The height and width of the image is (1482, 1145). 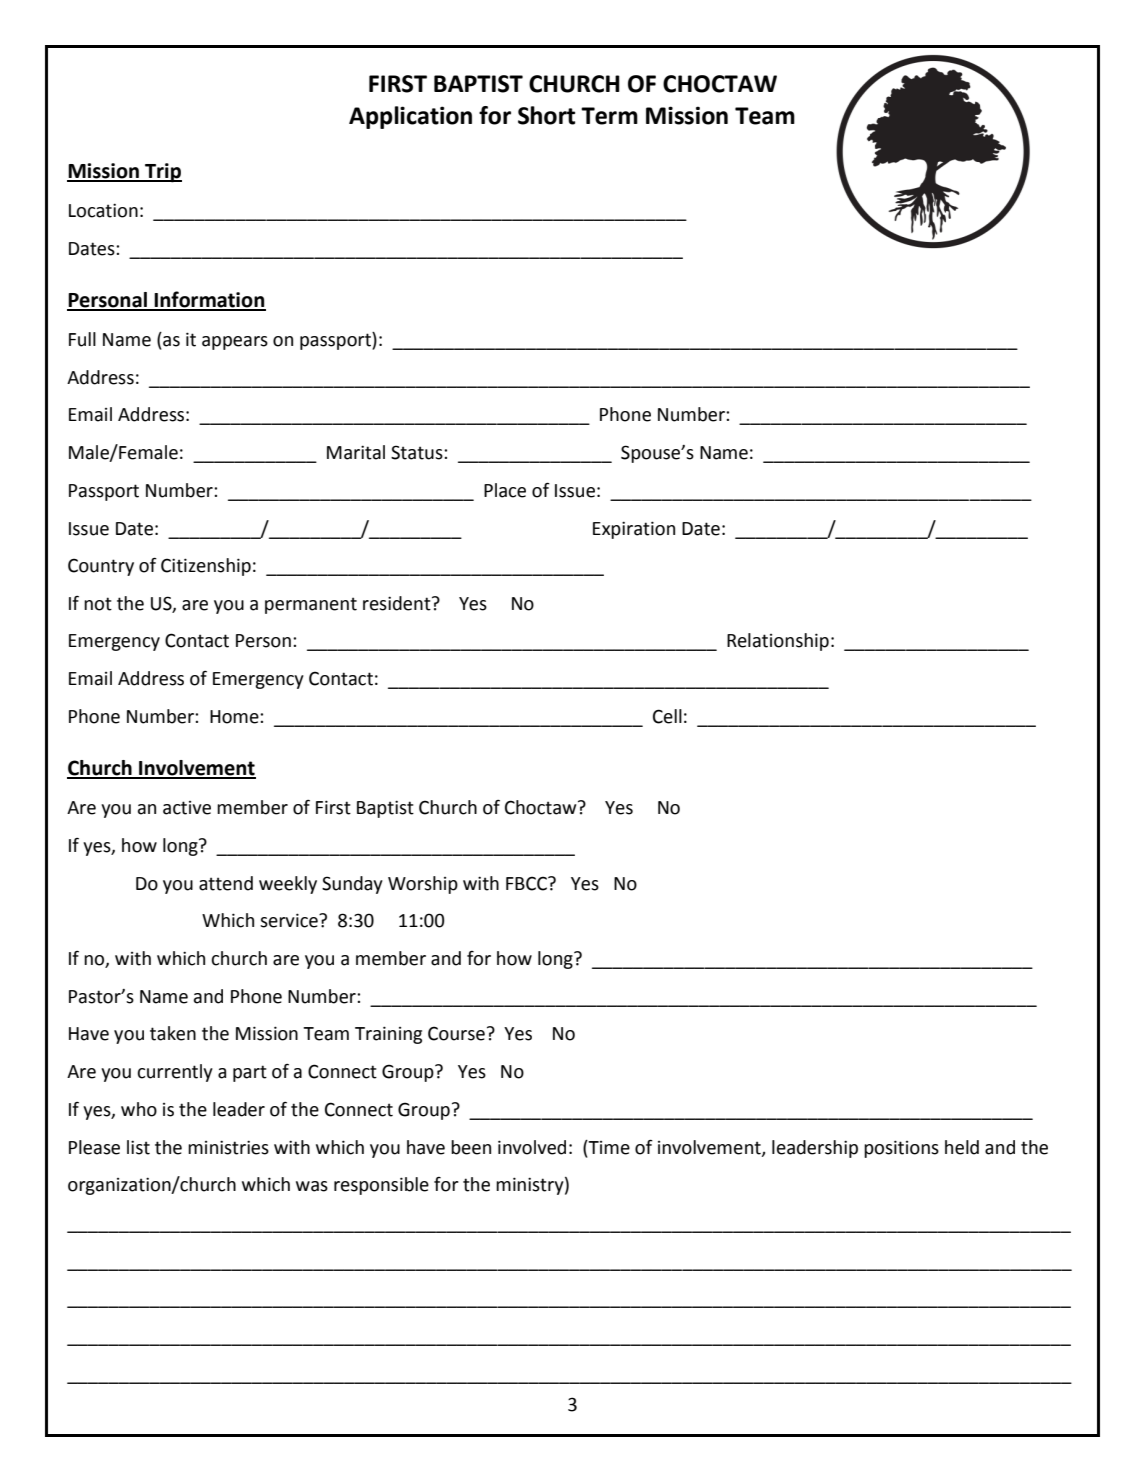 What do you see at coordinates (546, 115) in the image?
I see `Short` at bounding box center [546, 115].
